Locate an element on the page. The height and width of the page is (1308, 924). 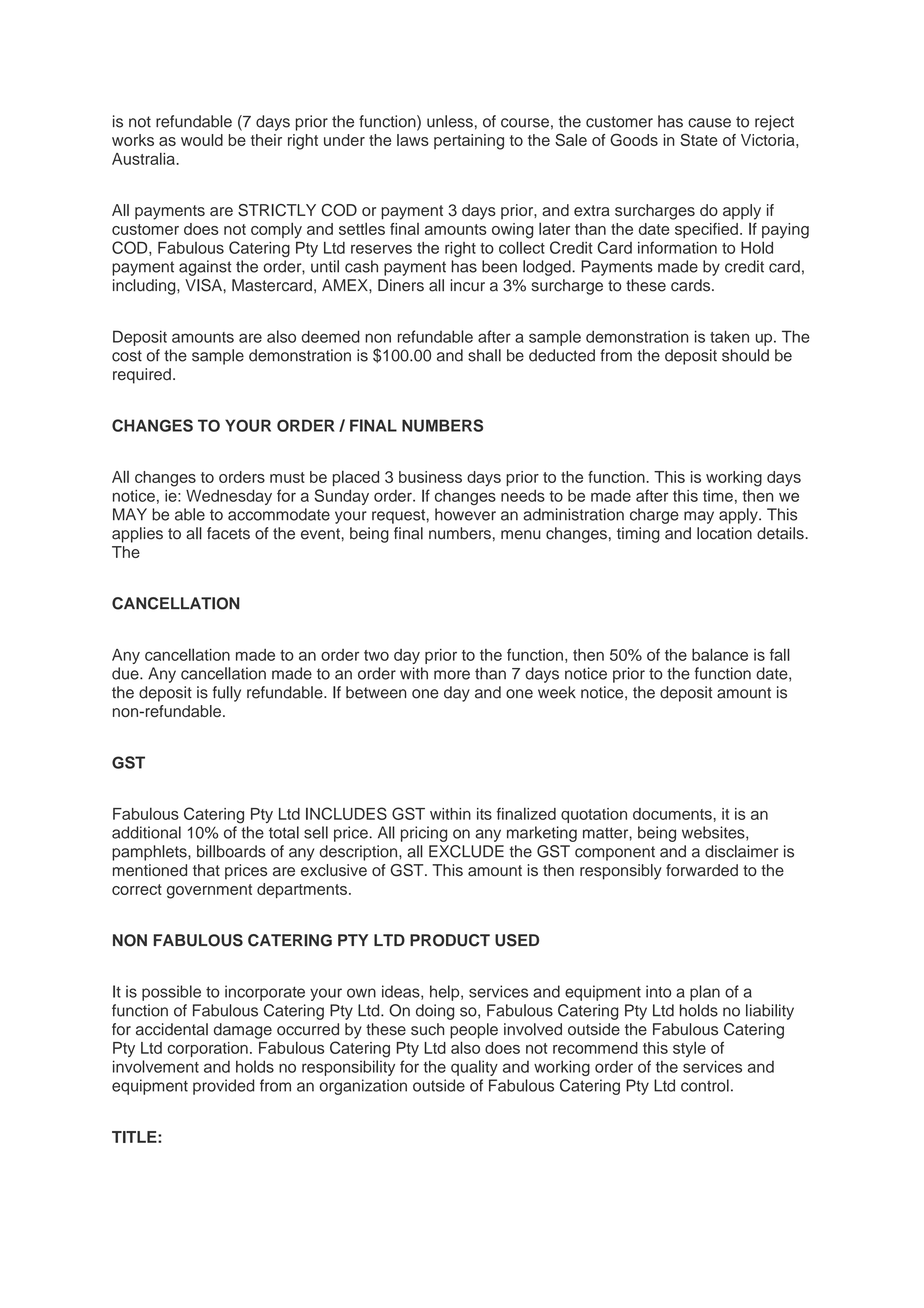
business is located at coordinates (430, 477).
